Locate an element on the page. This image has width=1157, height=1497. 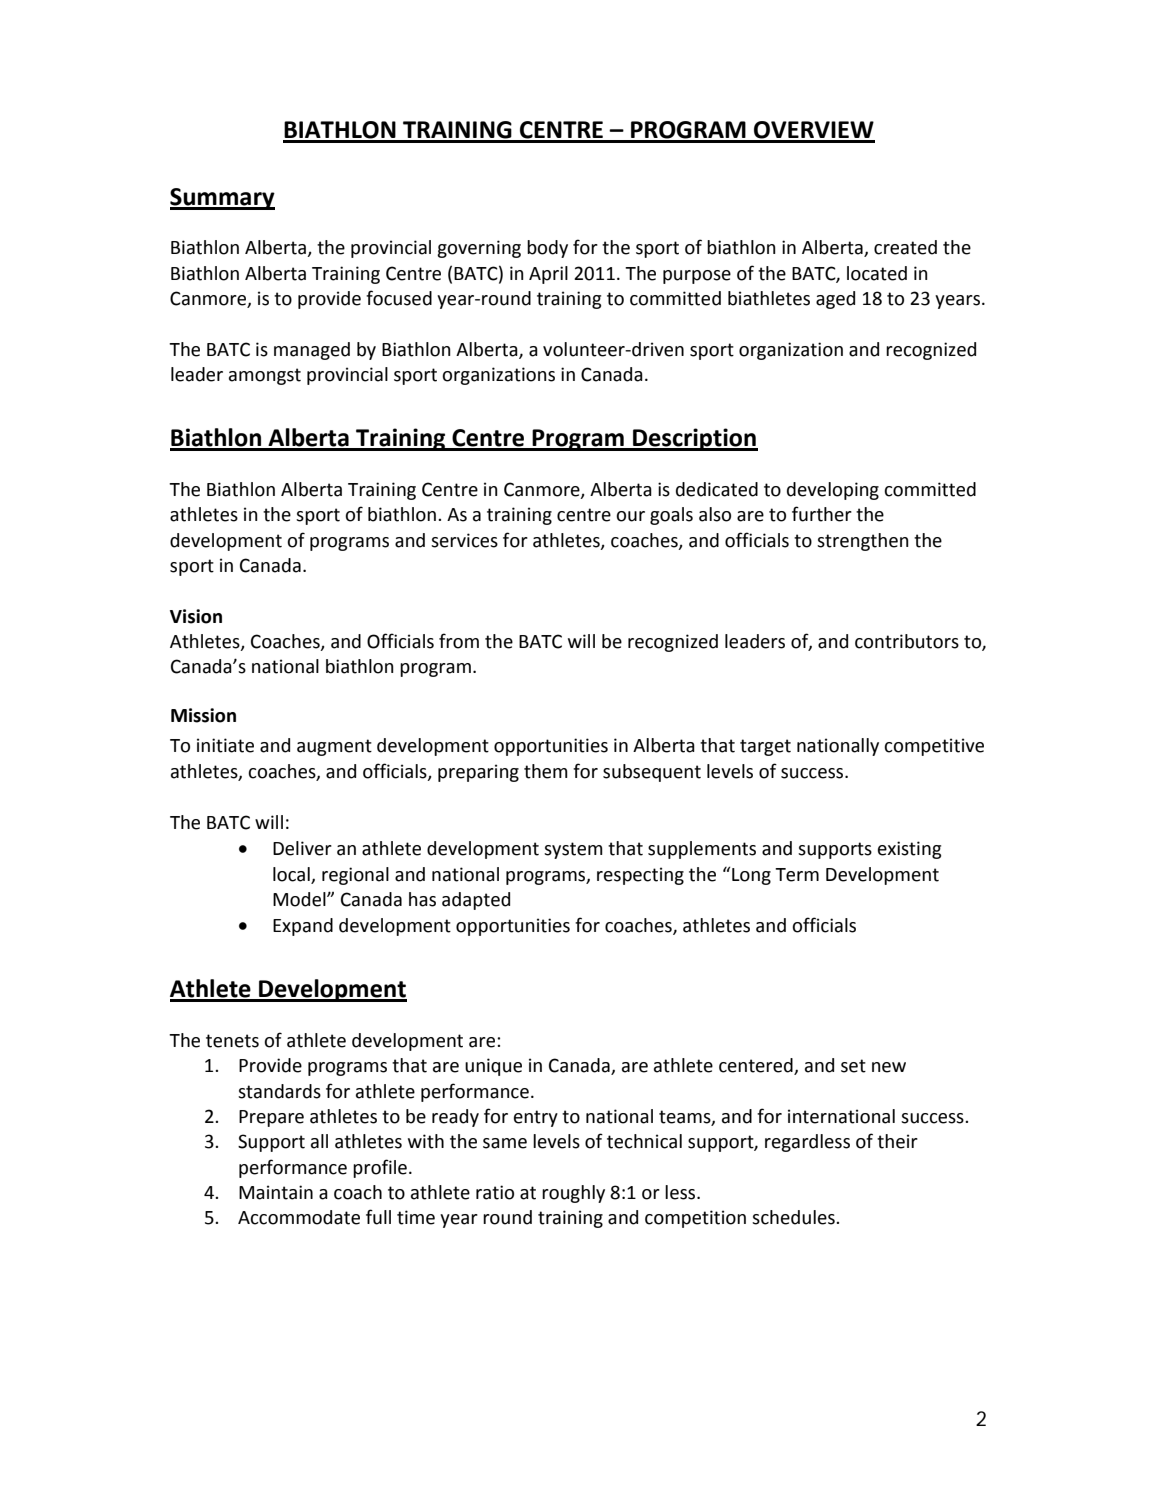
roughly is located at coordinates (573, 1194).
